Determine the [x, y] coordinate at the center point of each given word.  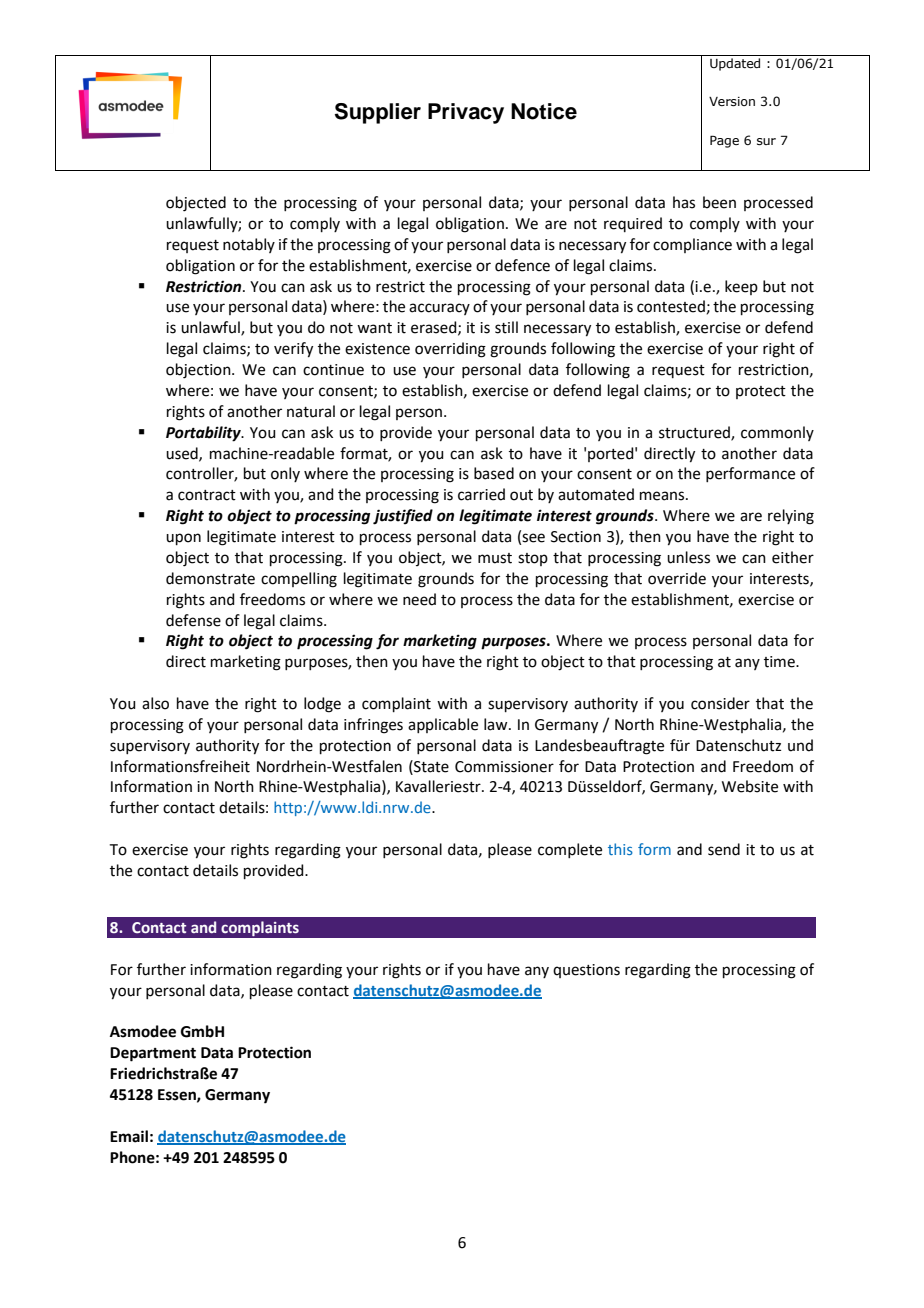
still [506, 327]
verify [293, 350]
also [155, 703]
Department [153, 1054]
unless [688, 557]
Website [750, 786]
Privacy [466, 113]
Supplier [378, 113]
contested [671, 306]
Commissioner [504, 767]
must [495, 558]
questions [586, 971]
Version [732, 101]
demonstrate [210, 578]
